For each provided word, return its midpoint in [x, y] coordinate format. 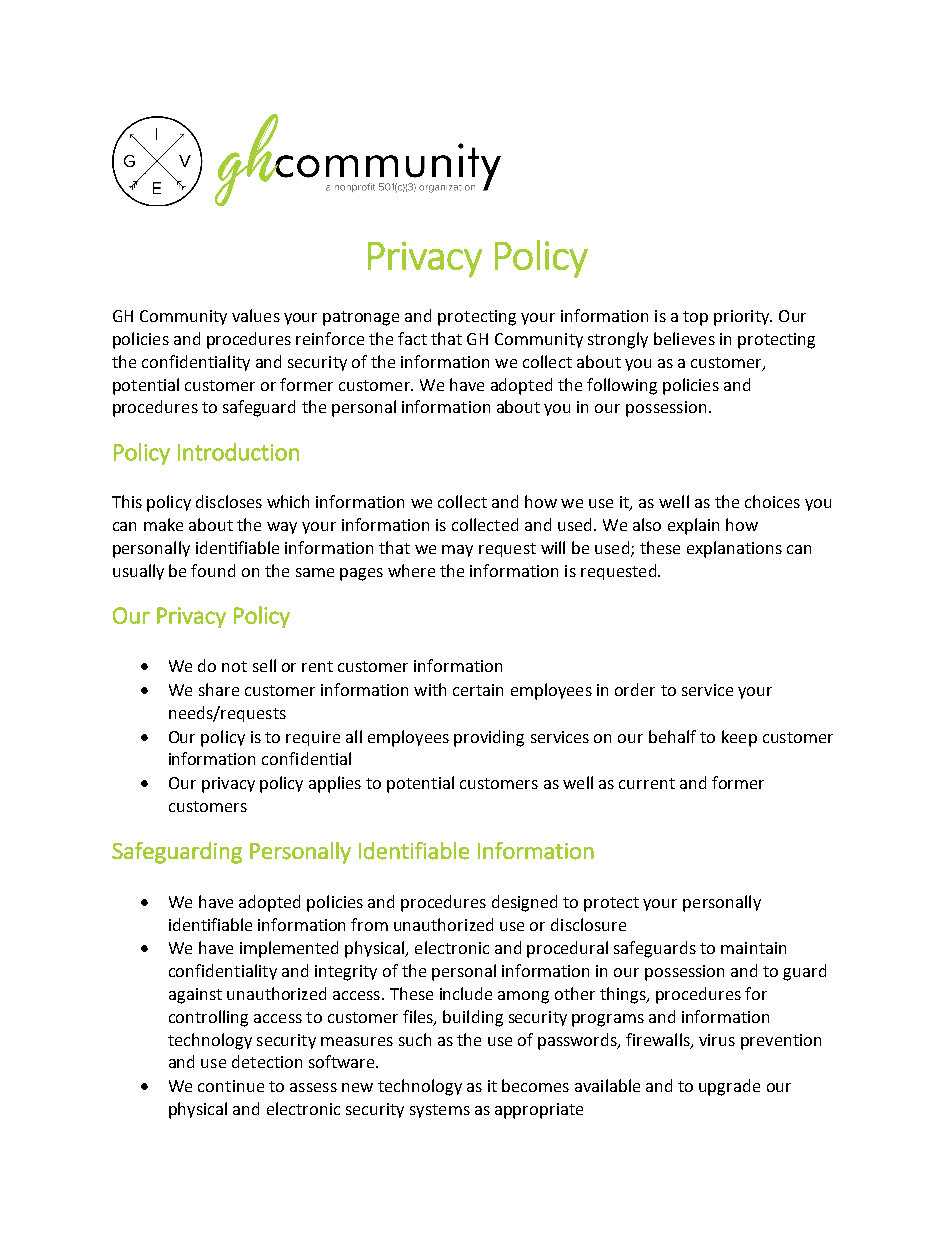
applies [335, 784]
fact [412, 338]
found [213, 570]
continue [231, 1086]
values [256, 315]
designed [524, 903]
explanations [734, 549]
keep [739, 738]
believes [684, 338]
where [411, 570]
